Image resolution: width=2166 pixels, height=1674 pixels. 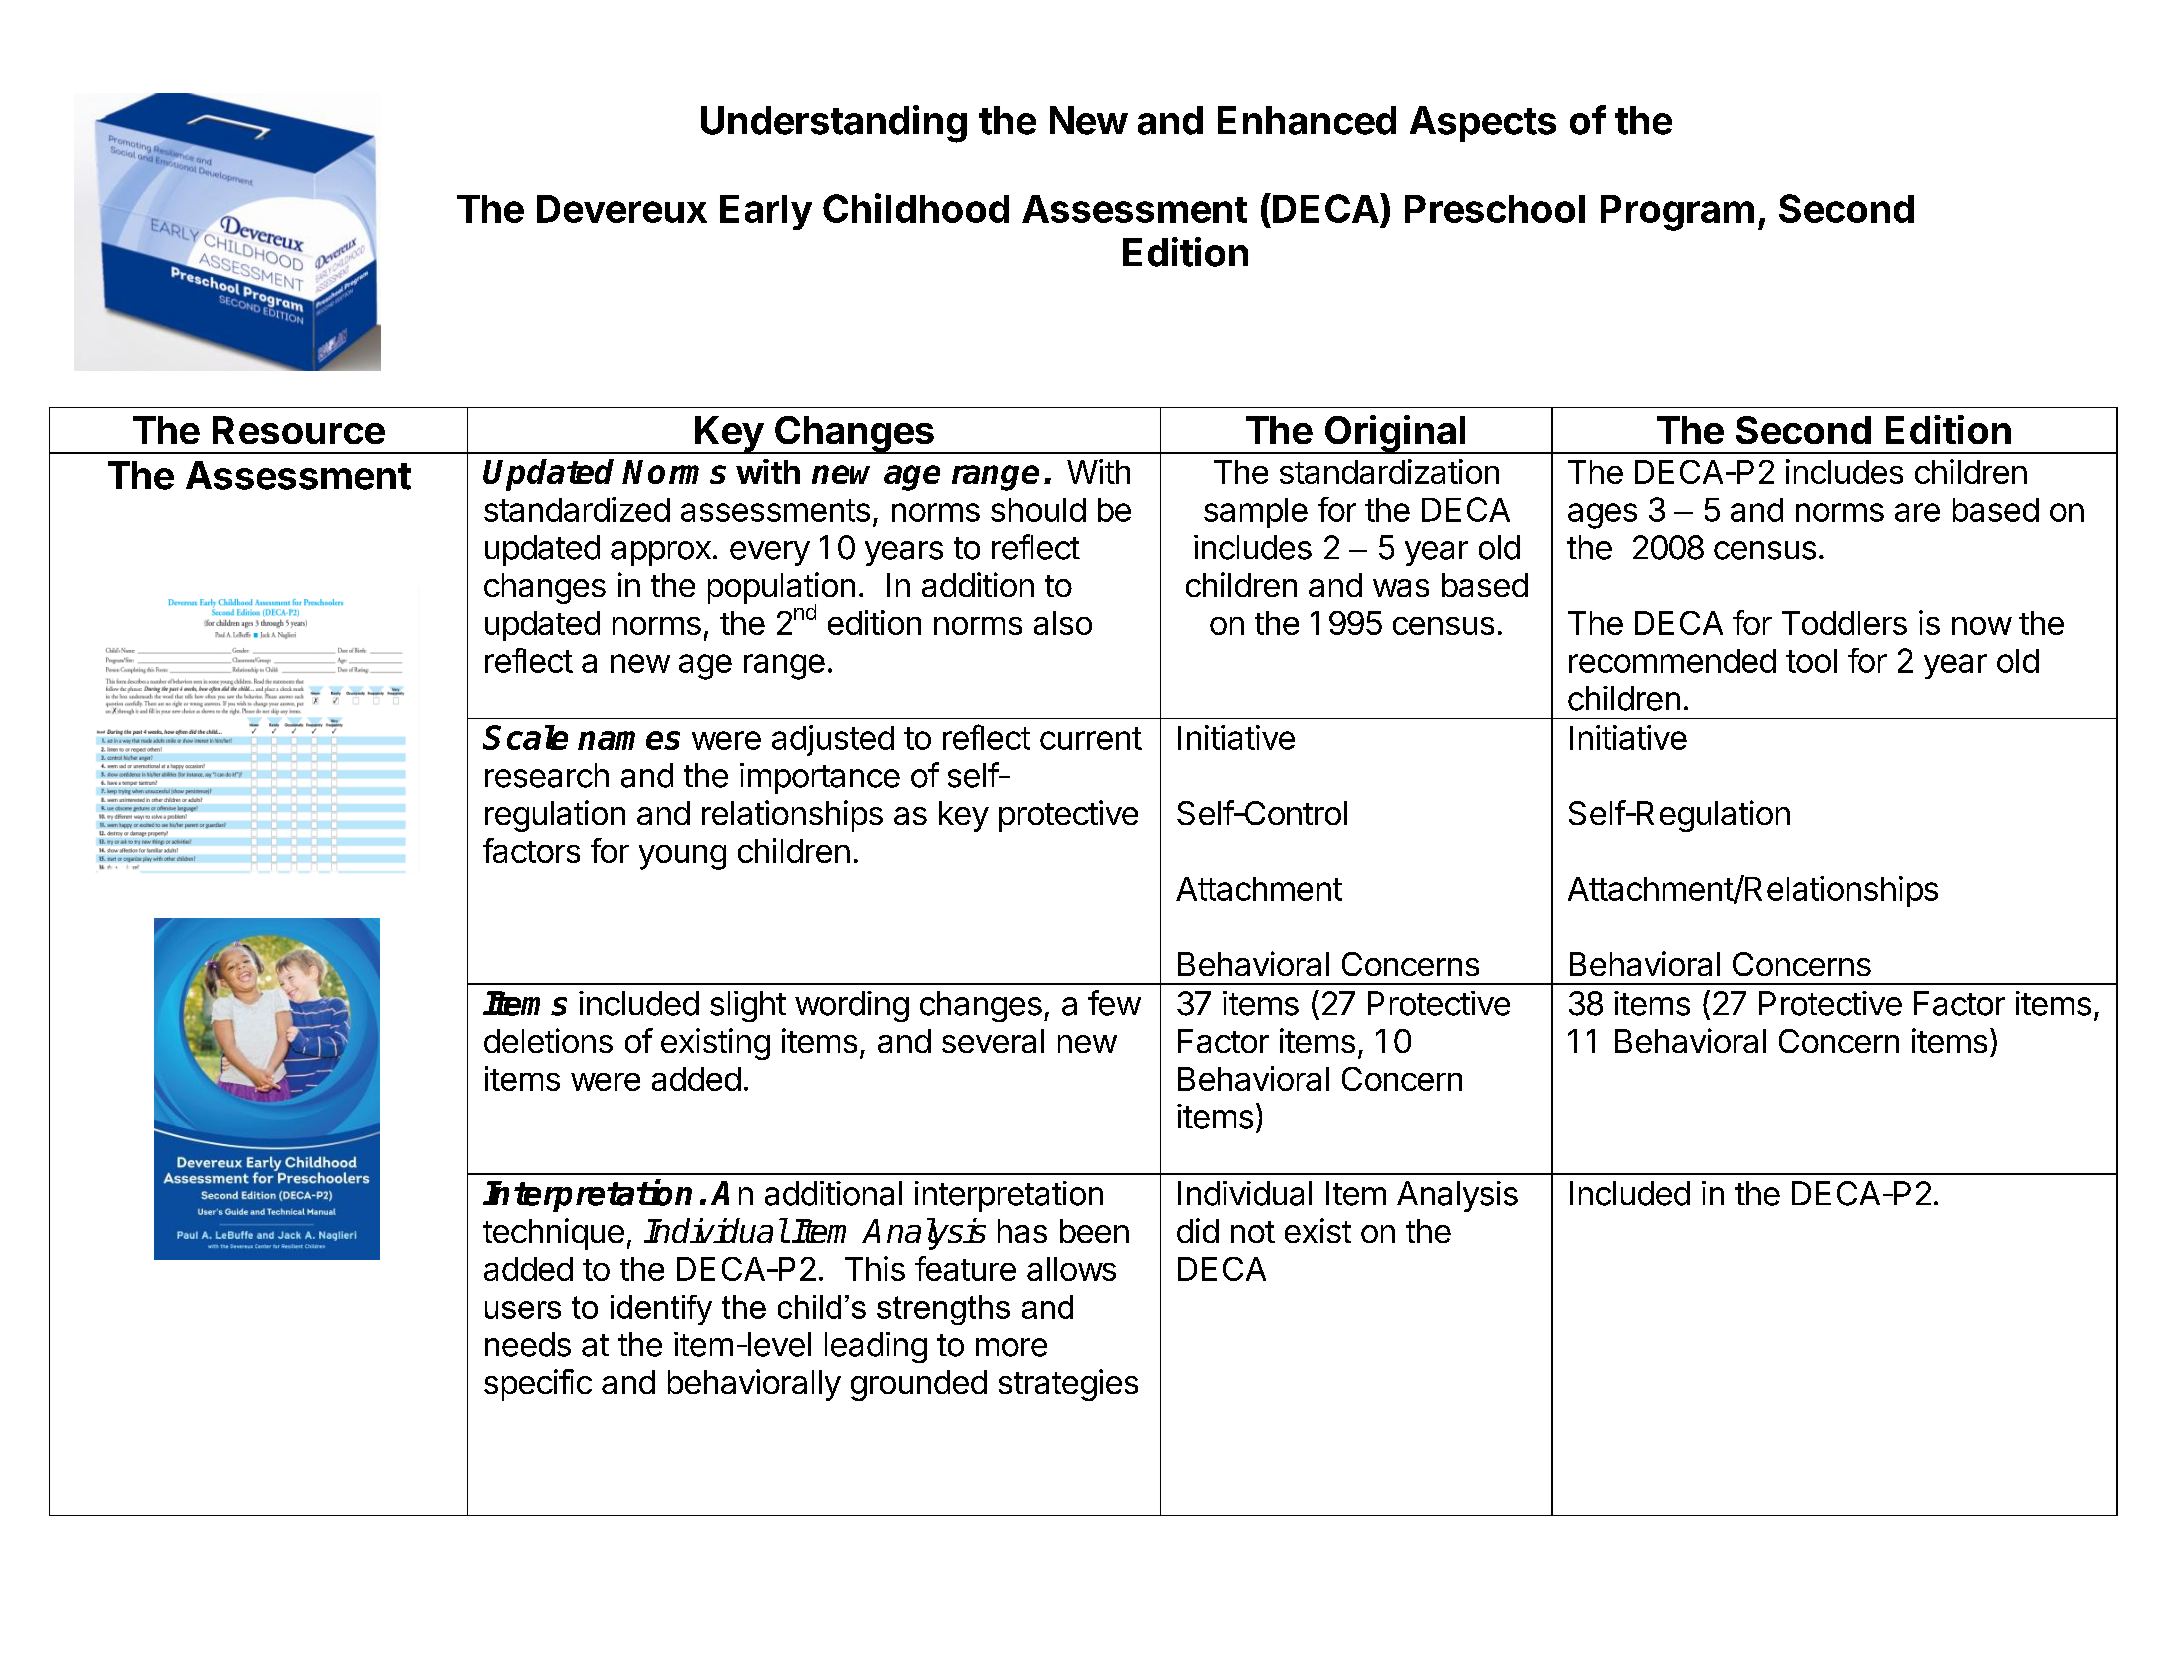 What do you see at coordinates (766, 212) in the screenshot?
I see `Early` at bounding box center [766, 212].
